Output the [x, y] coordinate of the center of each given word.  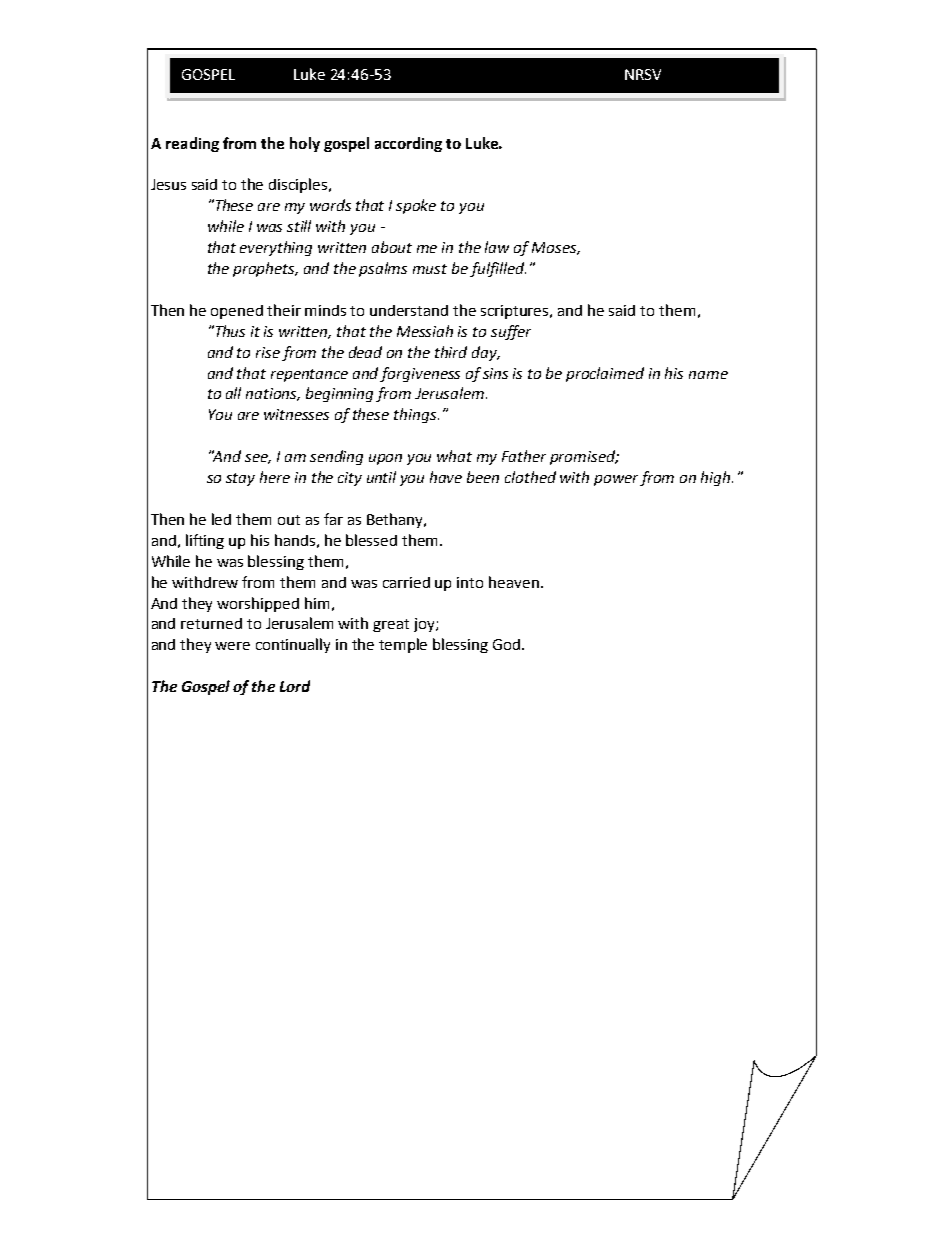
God [508, 644]
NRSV [643, 74]
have [446, 477]
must [430, 269]
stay [240, 479]
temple [403, 645]
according [408, 144]
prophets [265, 269]
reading [192, 144]
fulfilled [498, 269]
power [616, 480]
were [232, 646]
